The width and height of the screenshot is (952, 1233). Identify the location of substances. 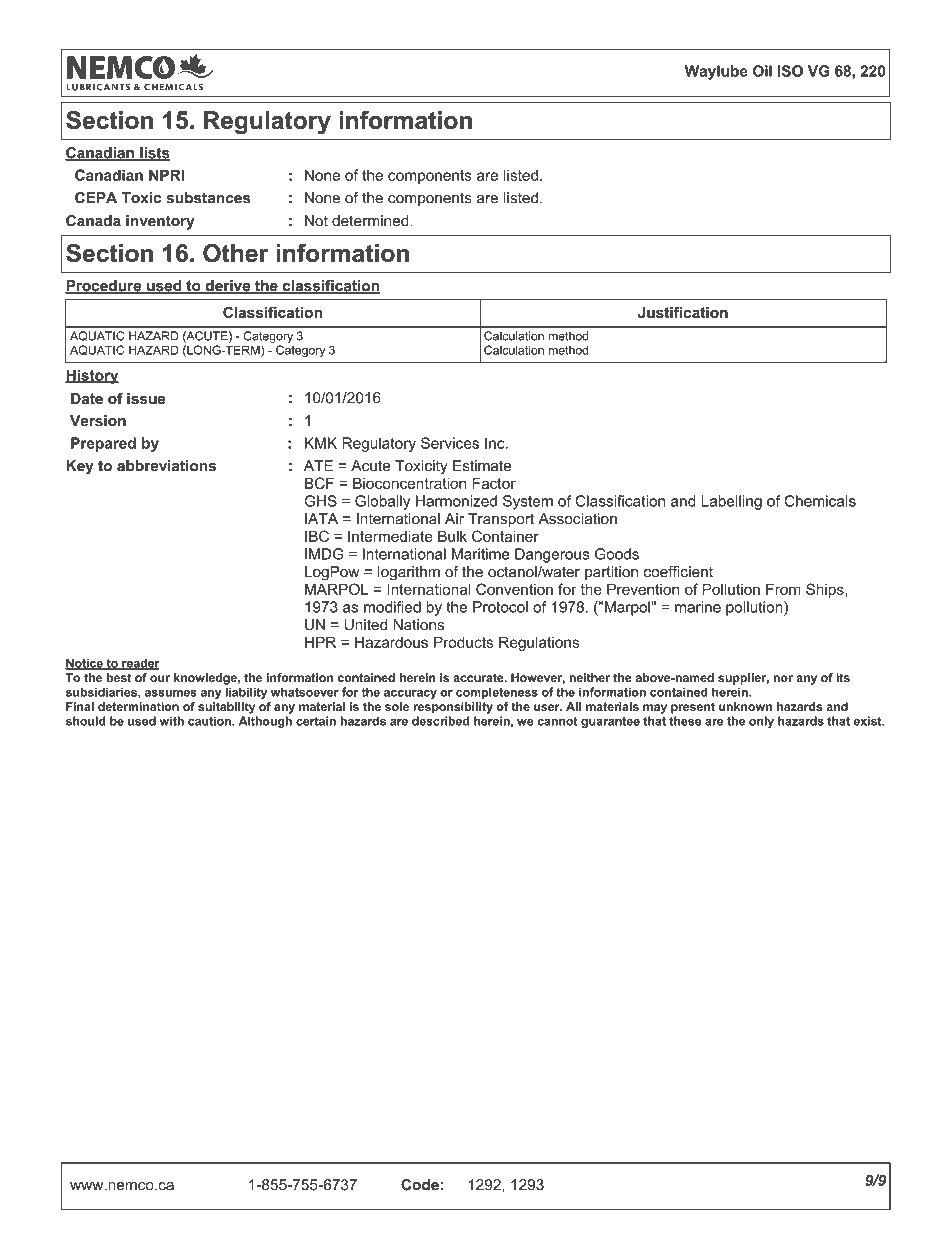
(208, 198).
